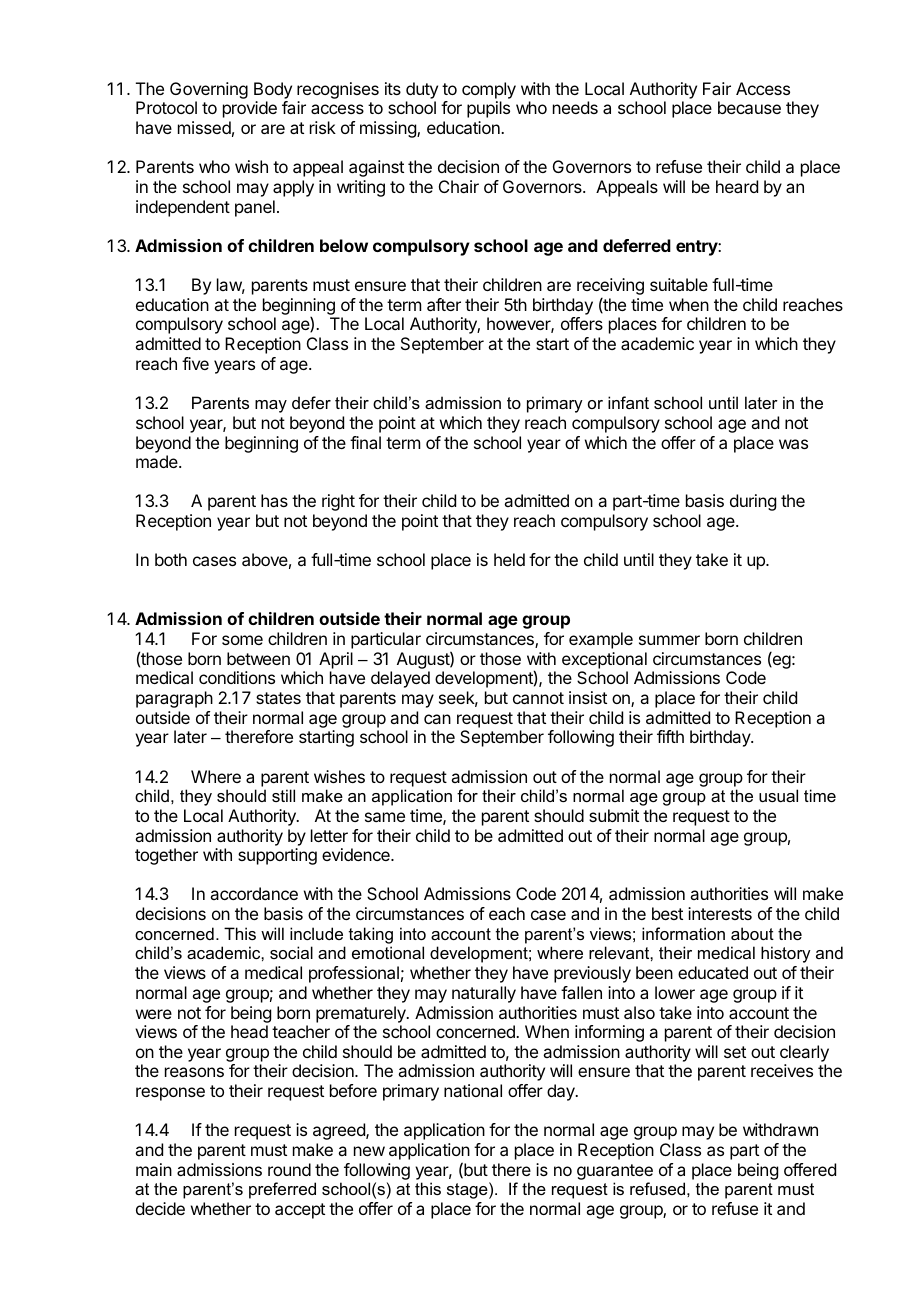 The width and height of the screenshot is (924, 1308). What do you see at coordinates (254, 893) in the screenshot?
I see `accordance` at bounding box center [254, 893].
